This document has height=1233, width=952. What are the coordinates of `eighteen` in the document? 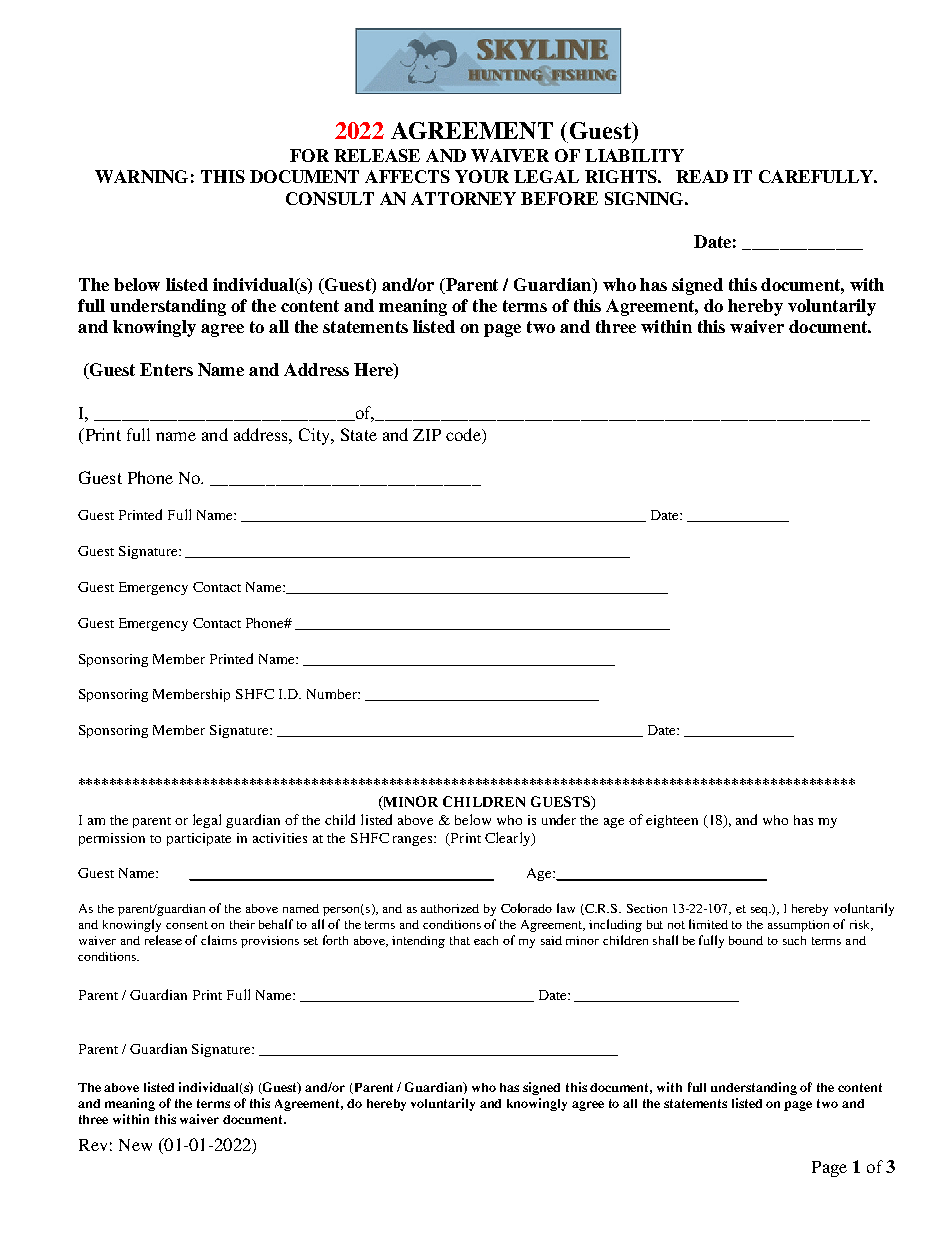 It's located at (672, 821).
